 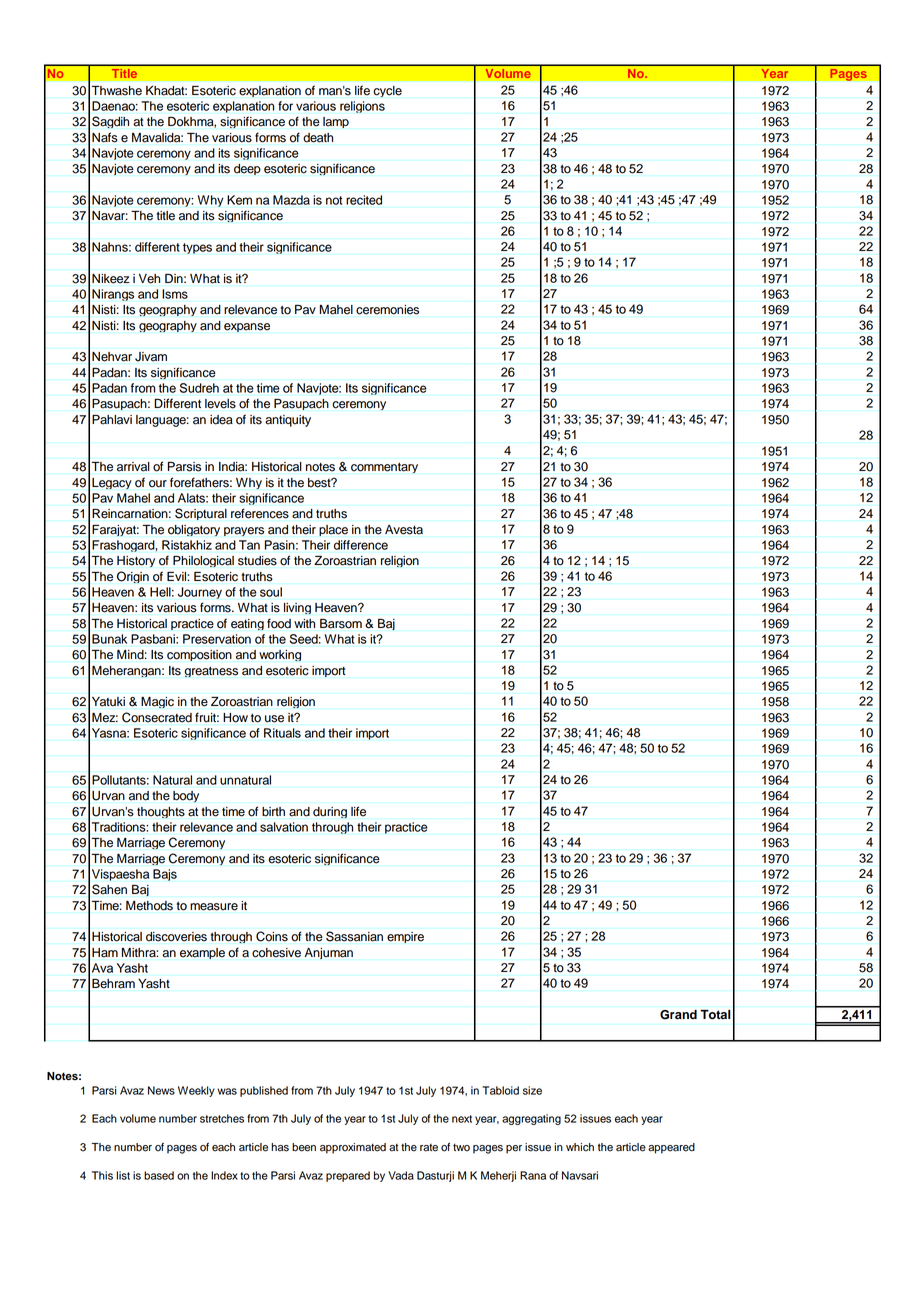 I want to click on deep, so click(x=247, y=169).
